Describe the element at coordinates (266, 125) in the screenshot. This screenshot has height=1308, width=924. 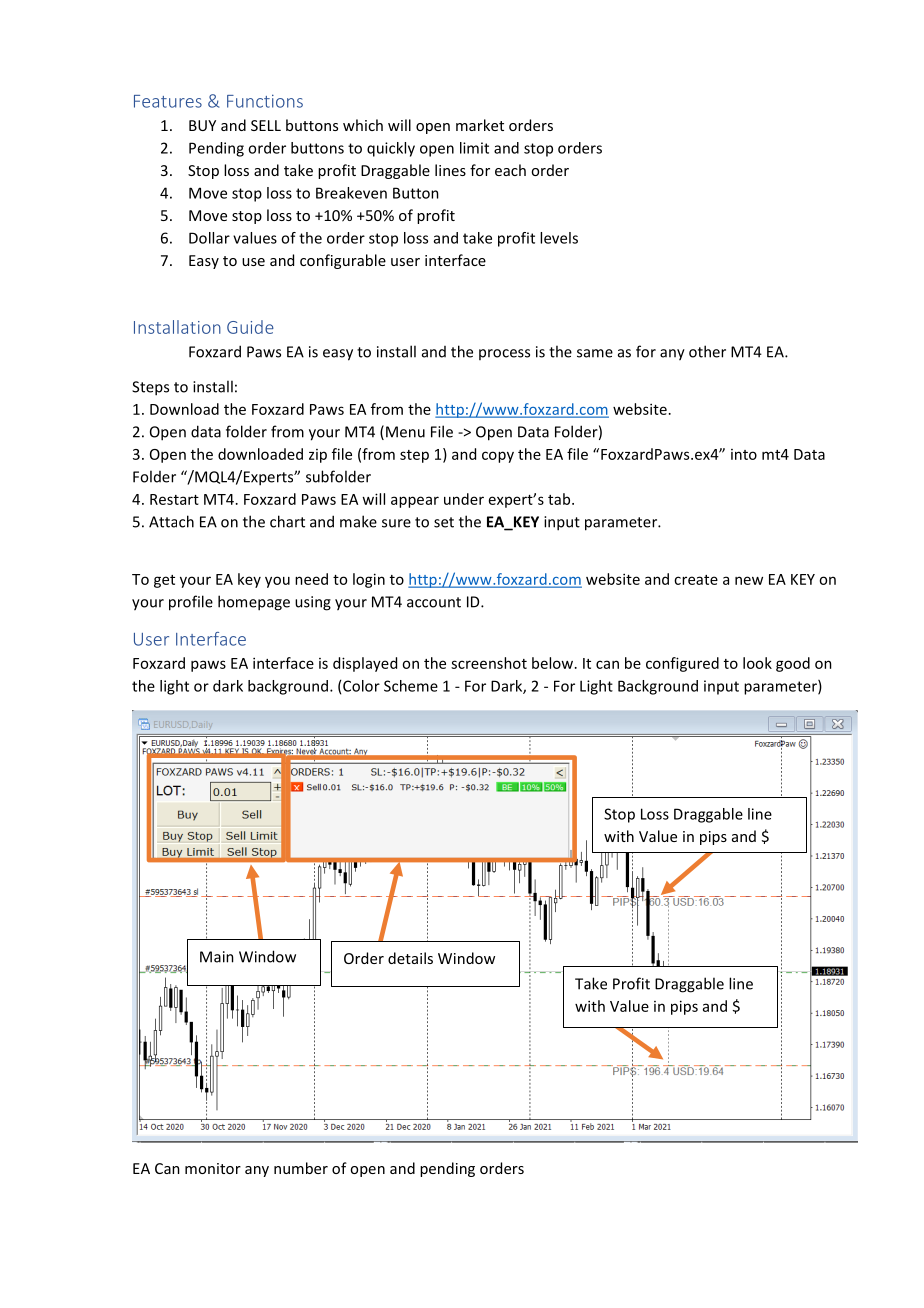
I see `SELL` at that location.
